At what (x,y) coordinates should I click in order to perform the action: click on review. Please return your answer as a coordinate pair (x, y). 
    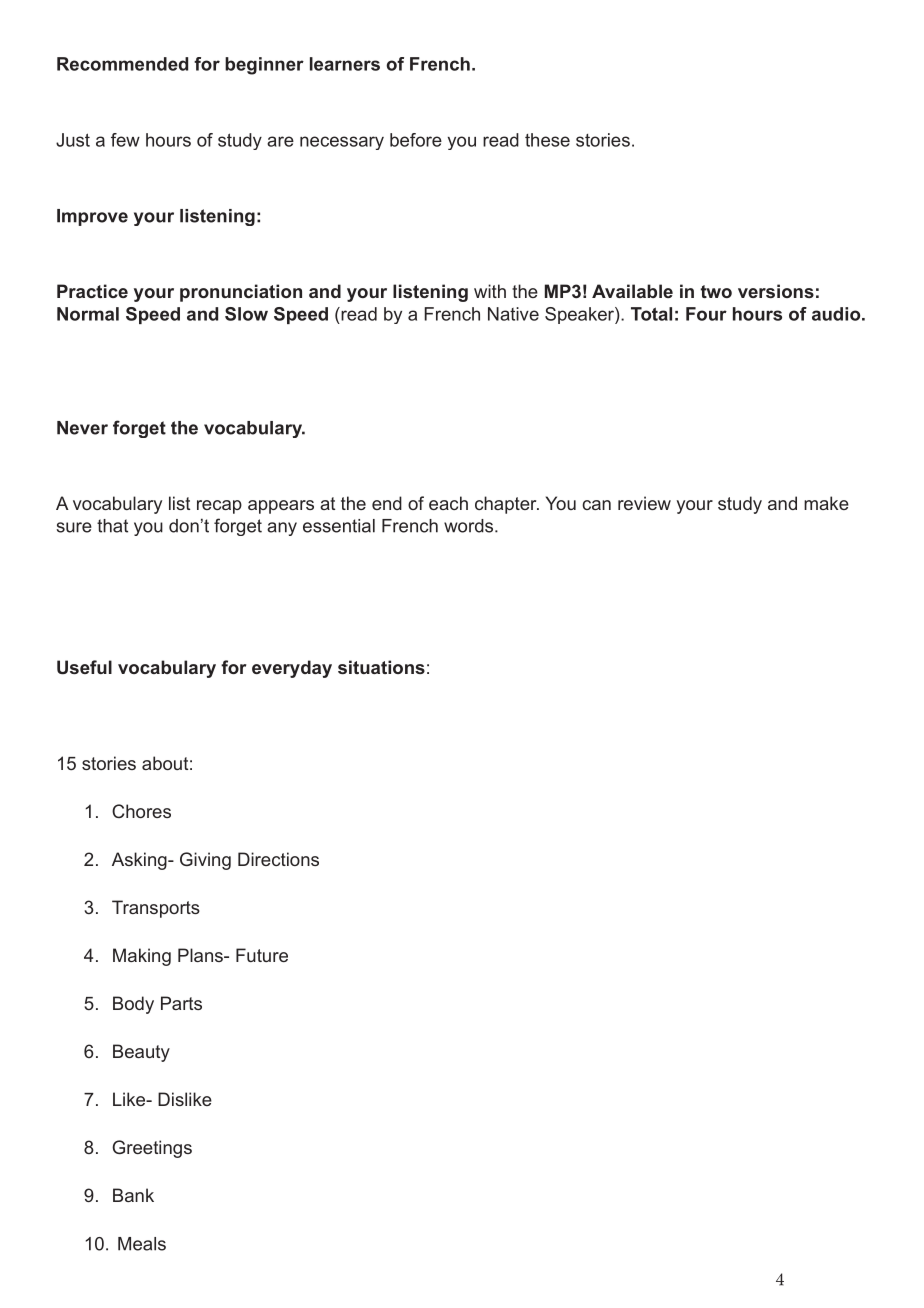
    Looking at the image, I should click on (644, 503).
